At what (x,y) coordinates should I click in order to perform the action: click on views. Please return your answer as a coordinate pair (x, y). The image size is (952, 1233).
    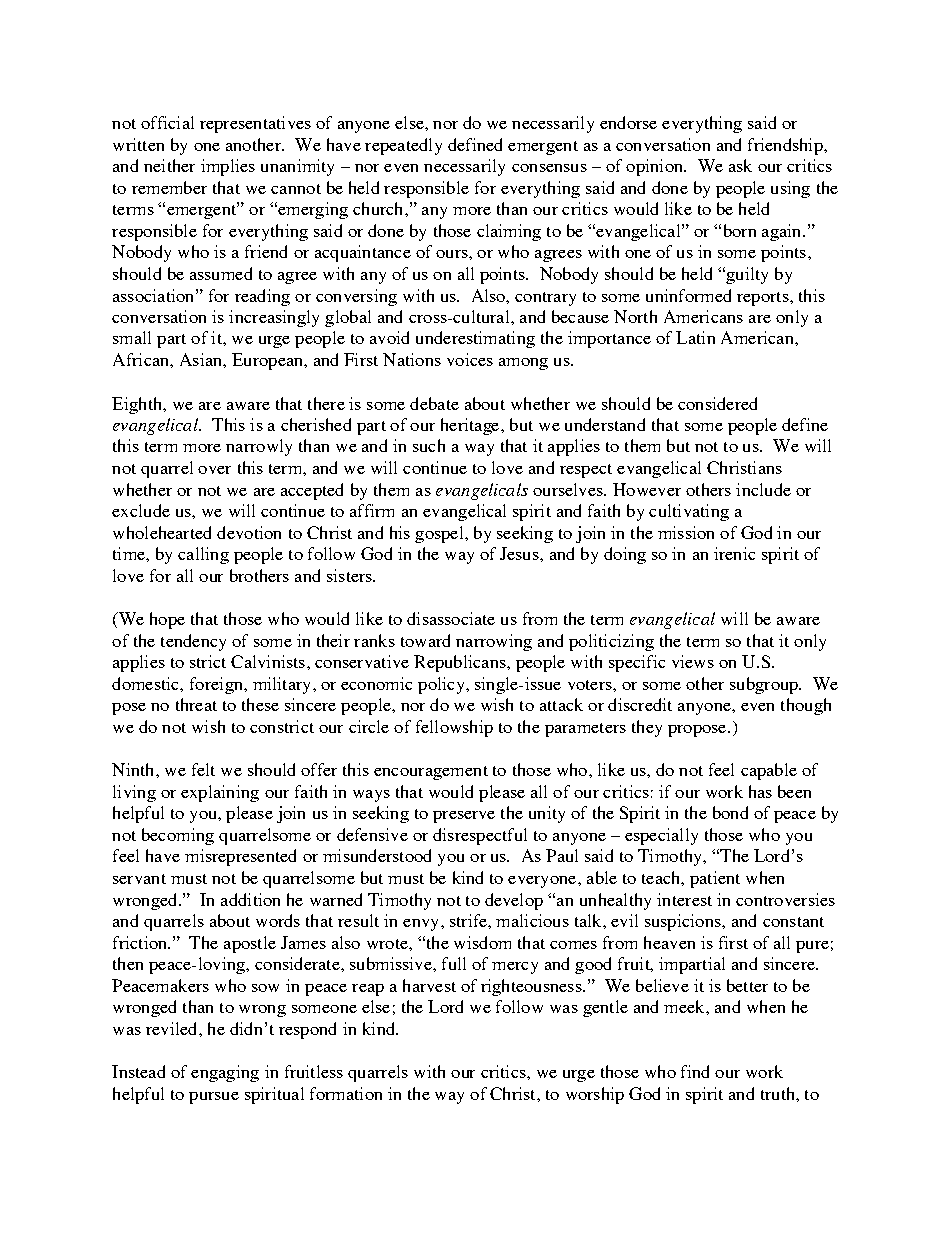
    Looking at the image, I should click on (693, 661).
